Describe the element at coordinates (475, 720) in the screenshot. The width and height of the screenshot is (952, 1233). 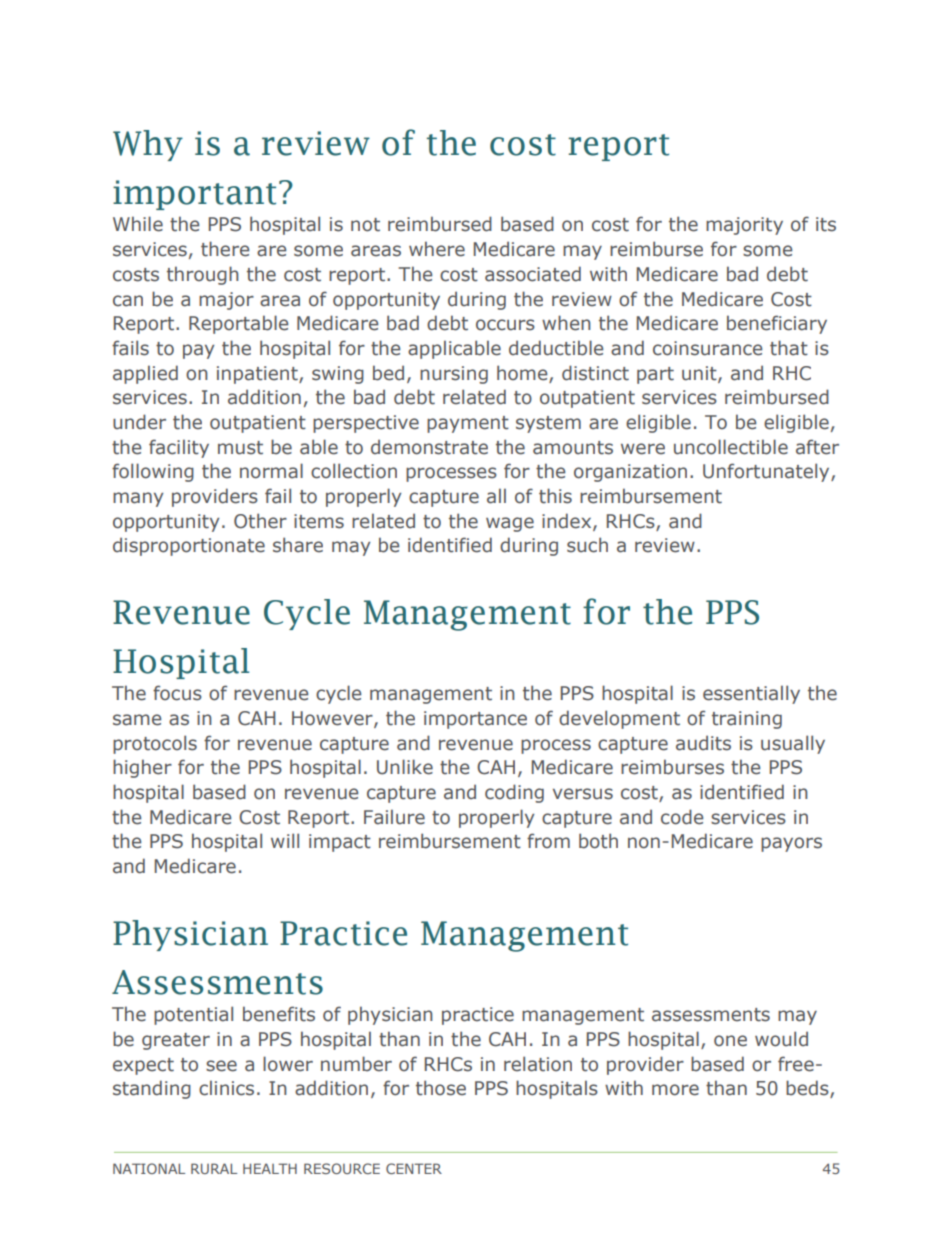
I see `importance` at that location.
